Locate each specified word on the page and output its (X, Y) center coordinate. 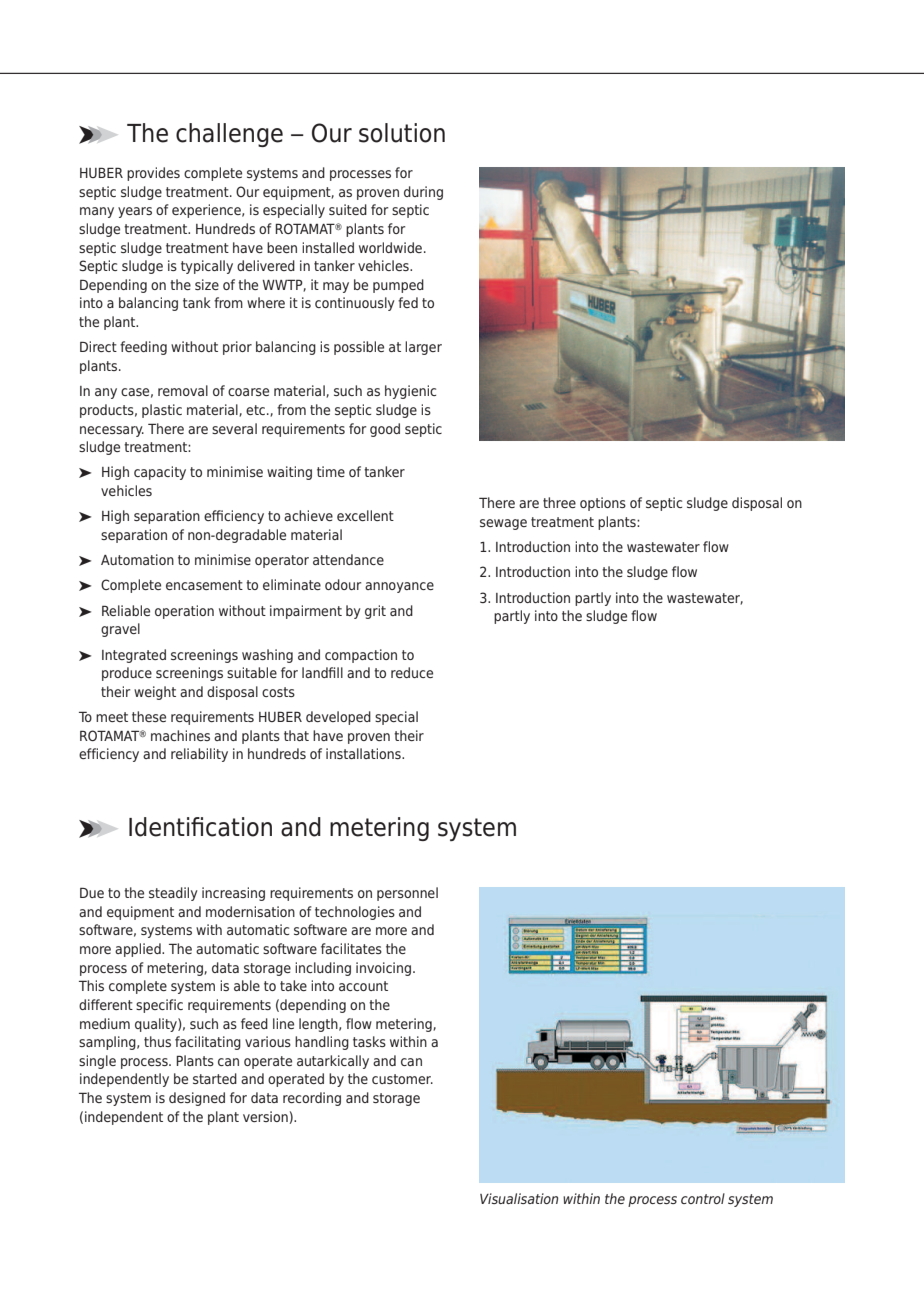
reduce (412, 672)
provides (153, 174)
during (423, 193)
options (603, 504)
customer (402, 1079)
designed (197, 1099)
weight (155, 693)
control (703, 1198)
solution (402, 133)
